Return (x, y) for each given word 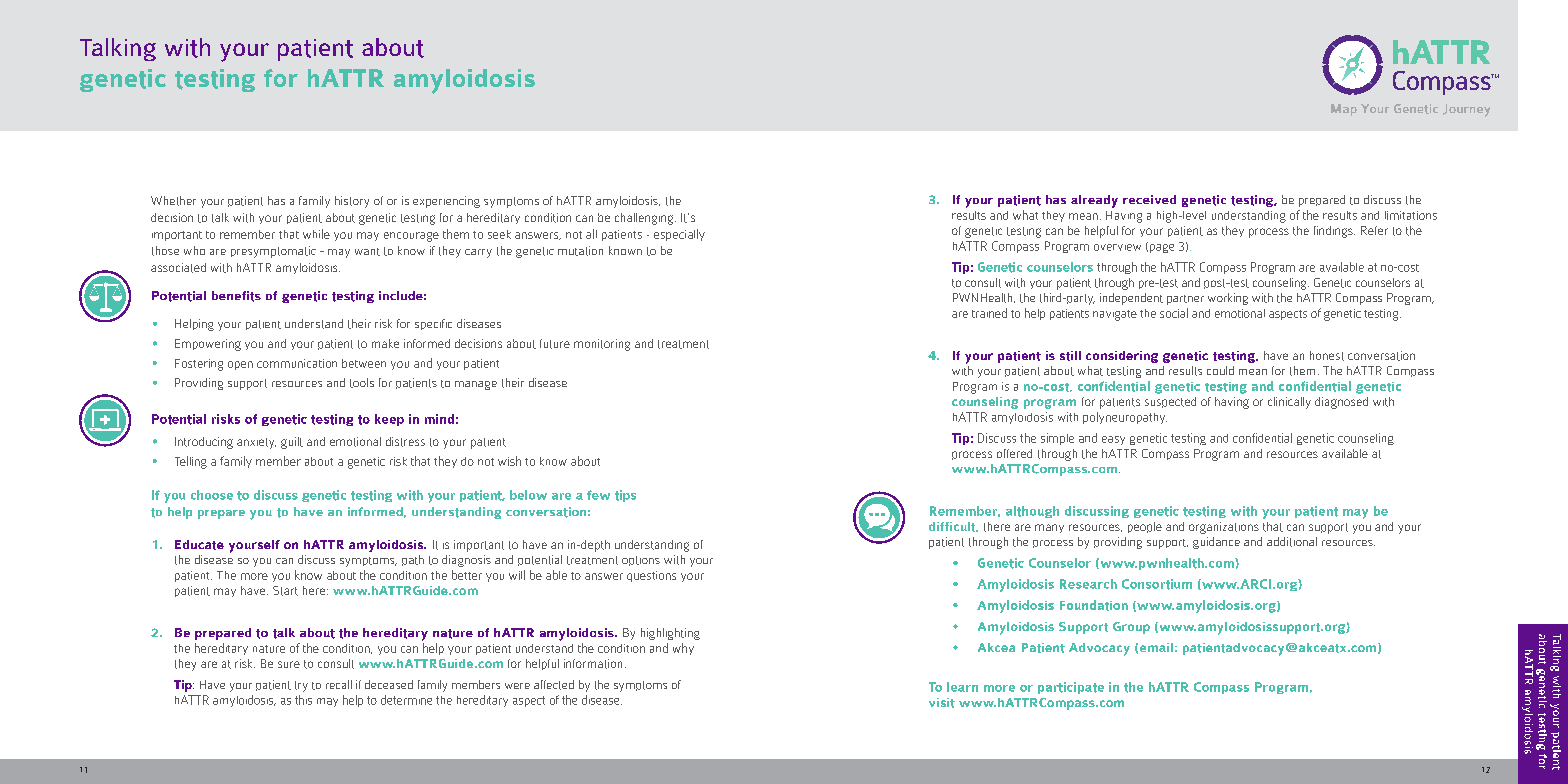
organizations (1224, 528)
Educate (199, 545)
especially (679, 235)
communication (297, 363)
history (352, 202)
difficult (953, 527)
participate (1071, 688)
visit (942, 703)
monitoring (602, 345)
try (301, 686)
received (1149, 199)
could (1220, 370)
